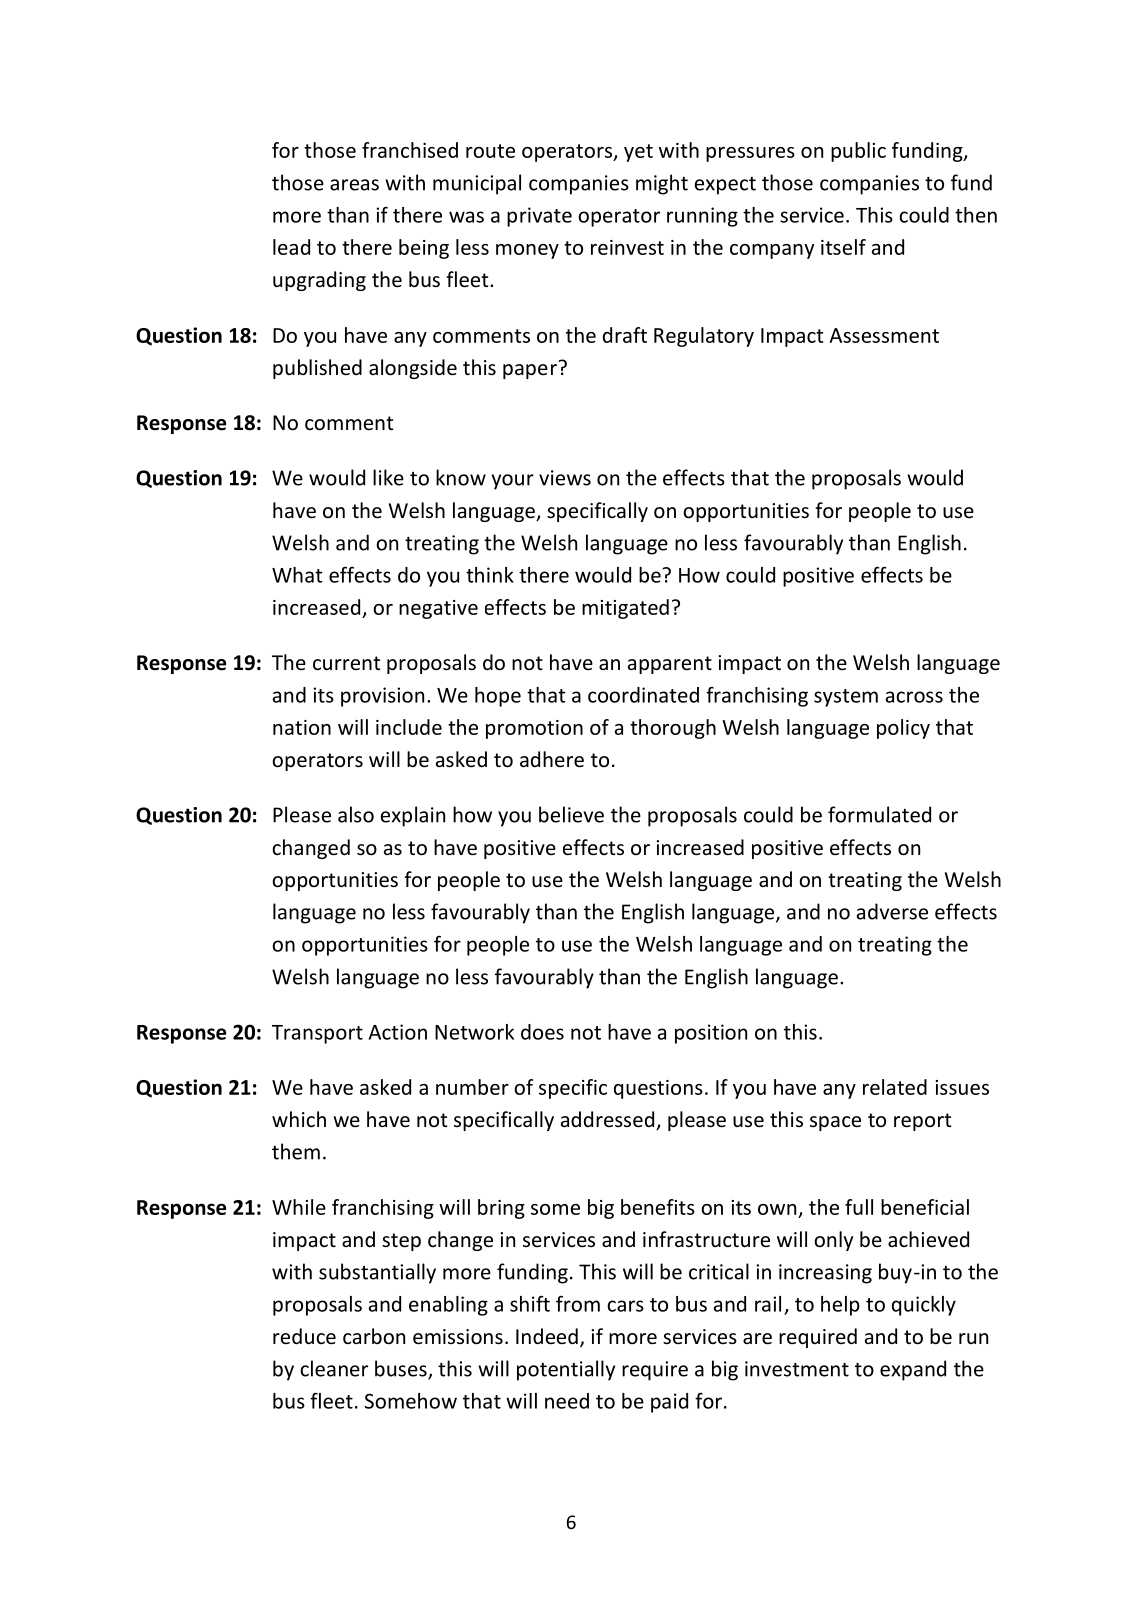  I want to click on position, so click(711, 1034).
